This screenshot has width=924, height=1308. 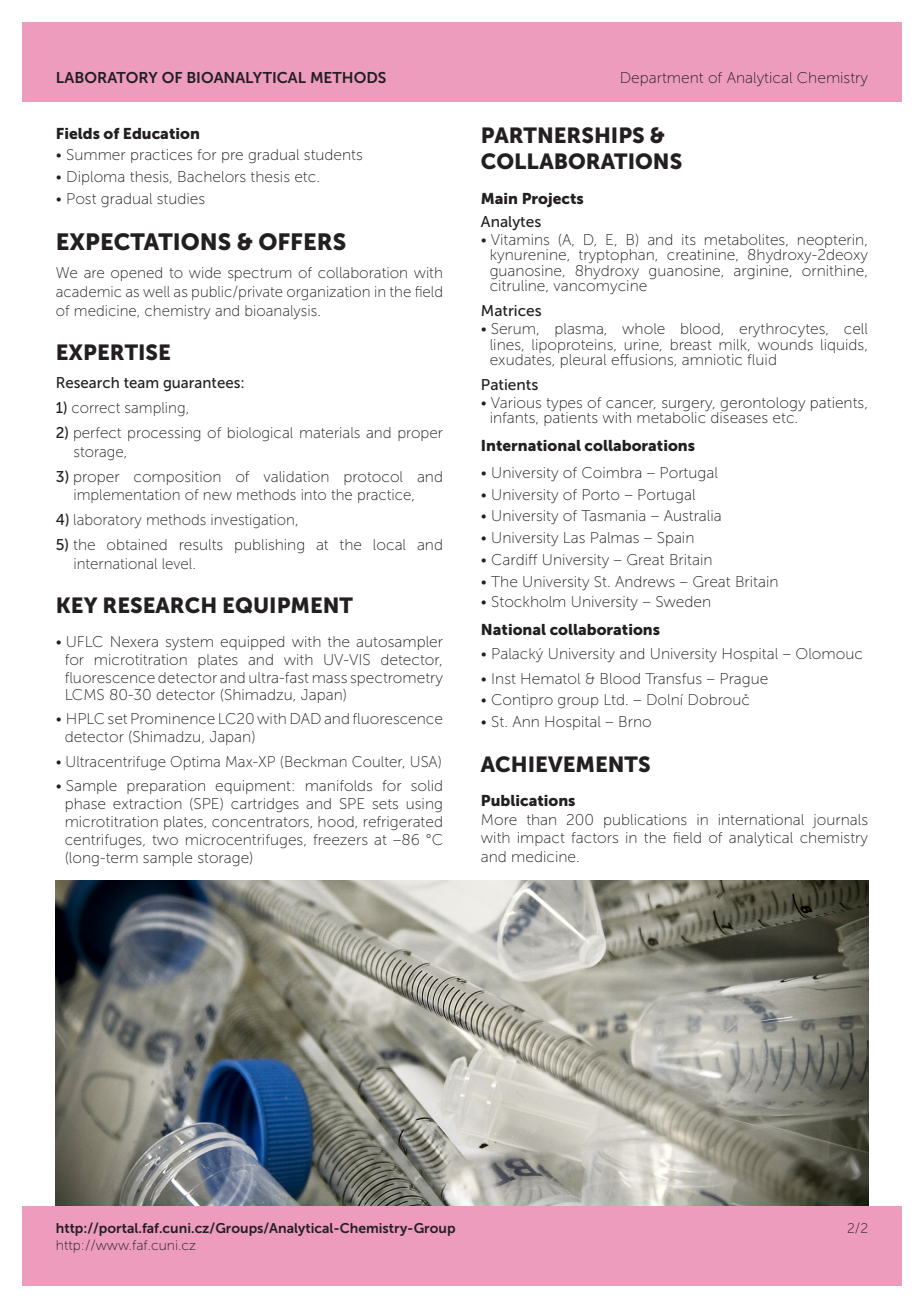 I want to click on lines, so click(x=507, y=345).
